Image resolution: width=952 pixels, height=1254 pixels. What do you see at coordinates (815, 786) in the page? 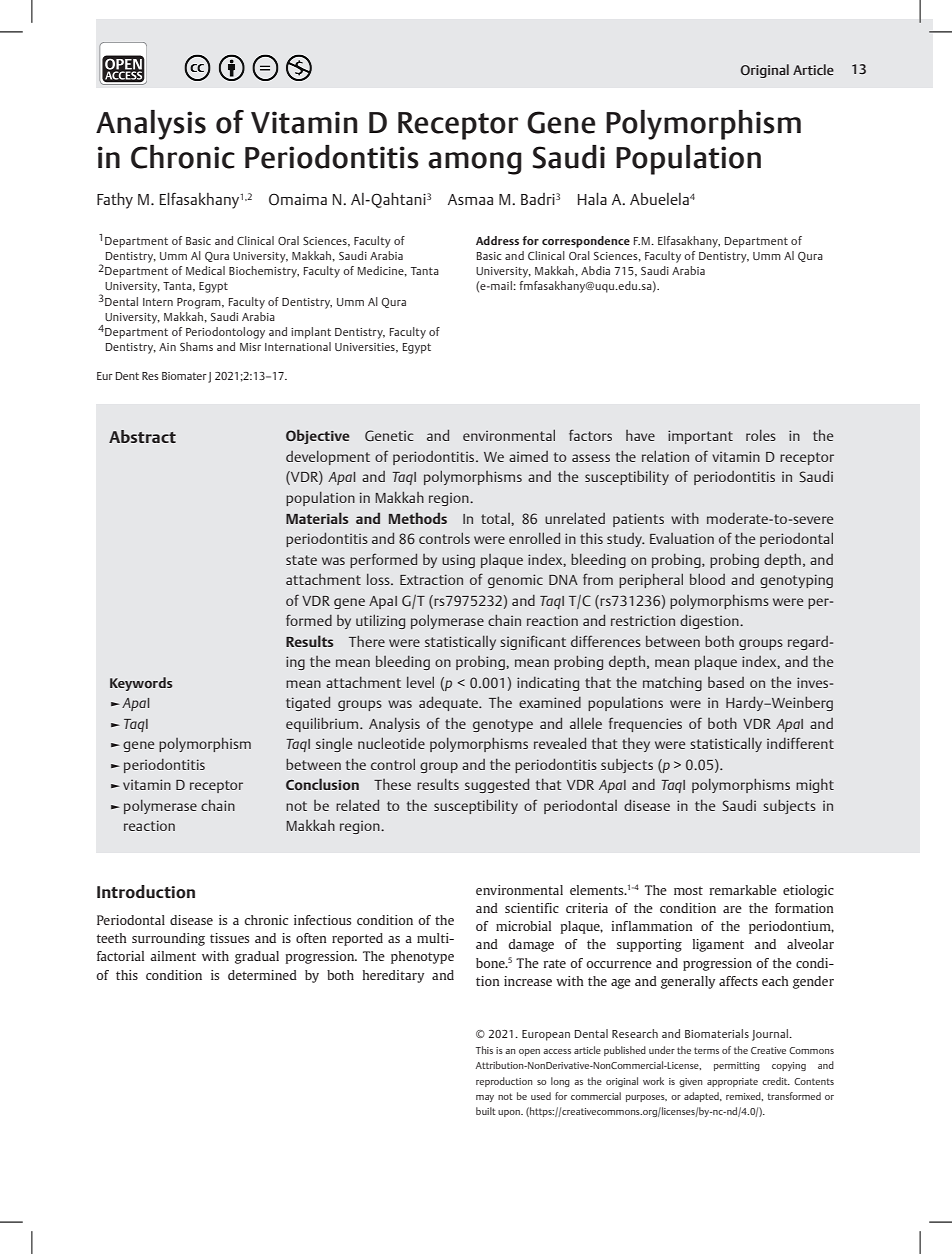
I see `might` at bounding box center [815, 786].
